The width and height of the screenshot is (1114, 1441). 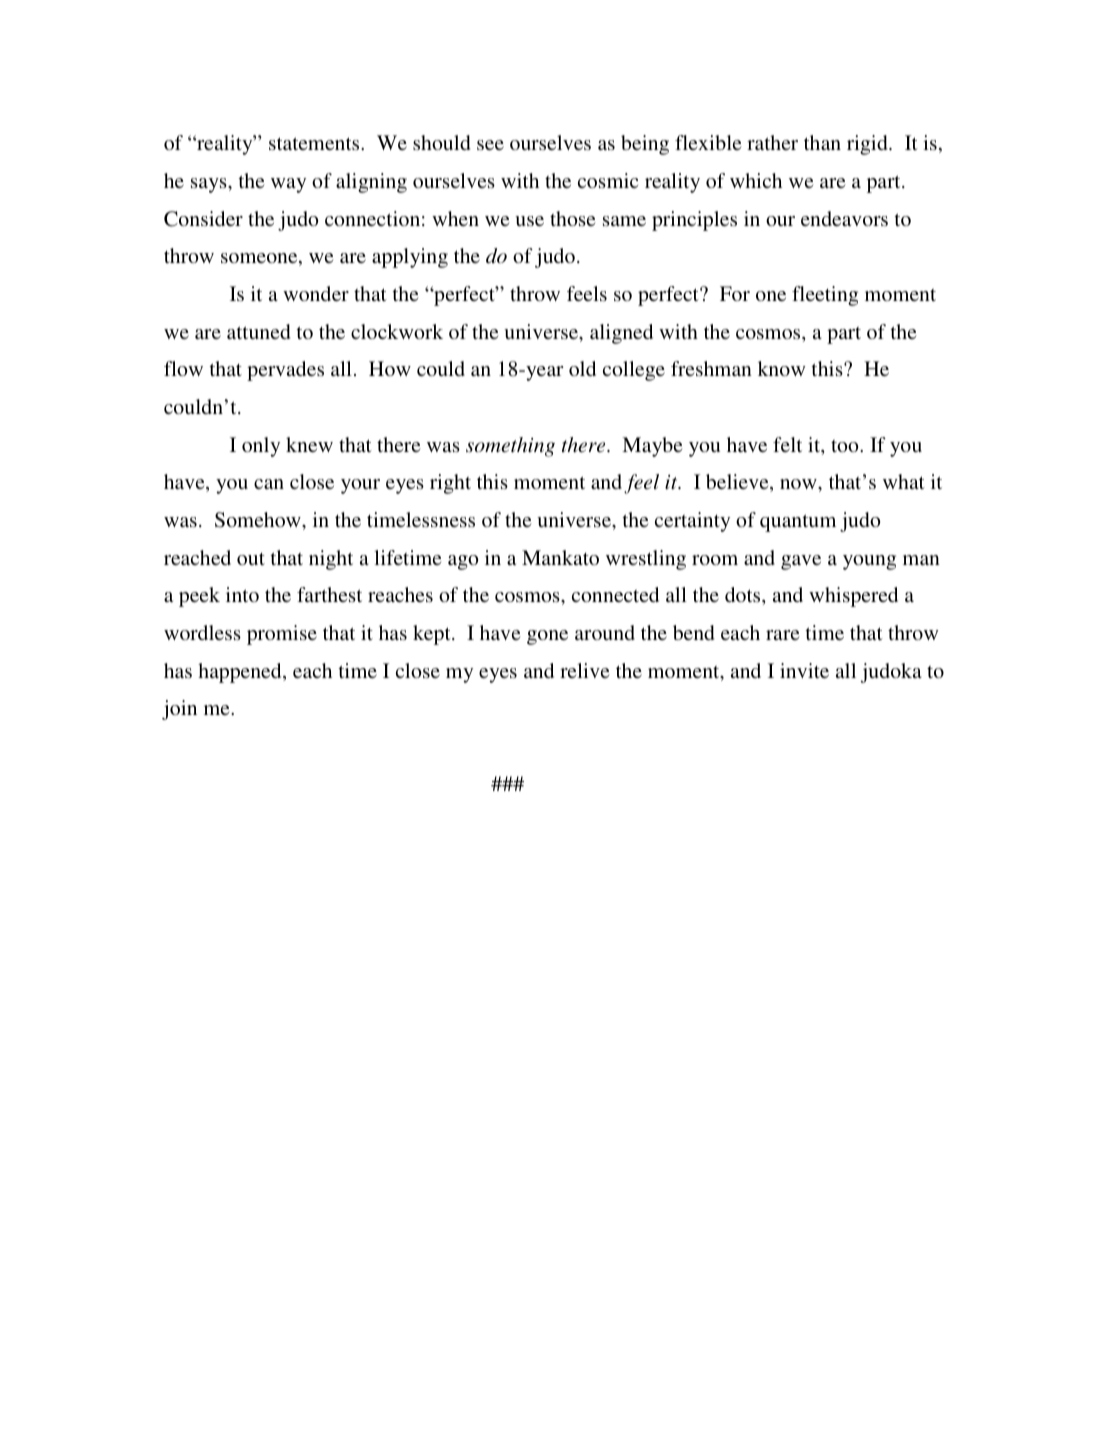 What do you see at coordinates (782, 368) in the screenshot?
I see `know` at bounding box center [782, 368].
